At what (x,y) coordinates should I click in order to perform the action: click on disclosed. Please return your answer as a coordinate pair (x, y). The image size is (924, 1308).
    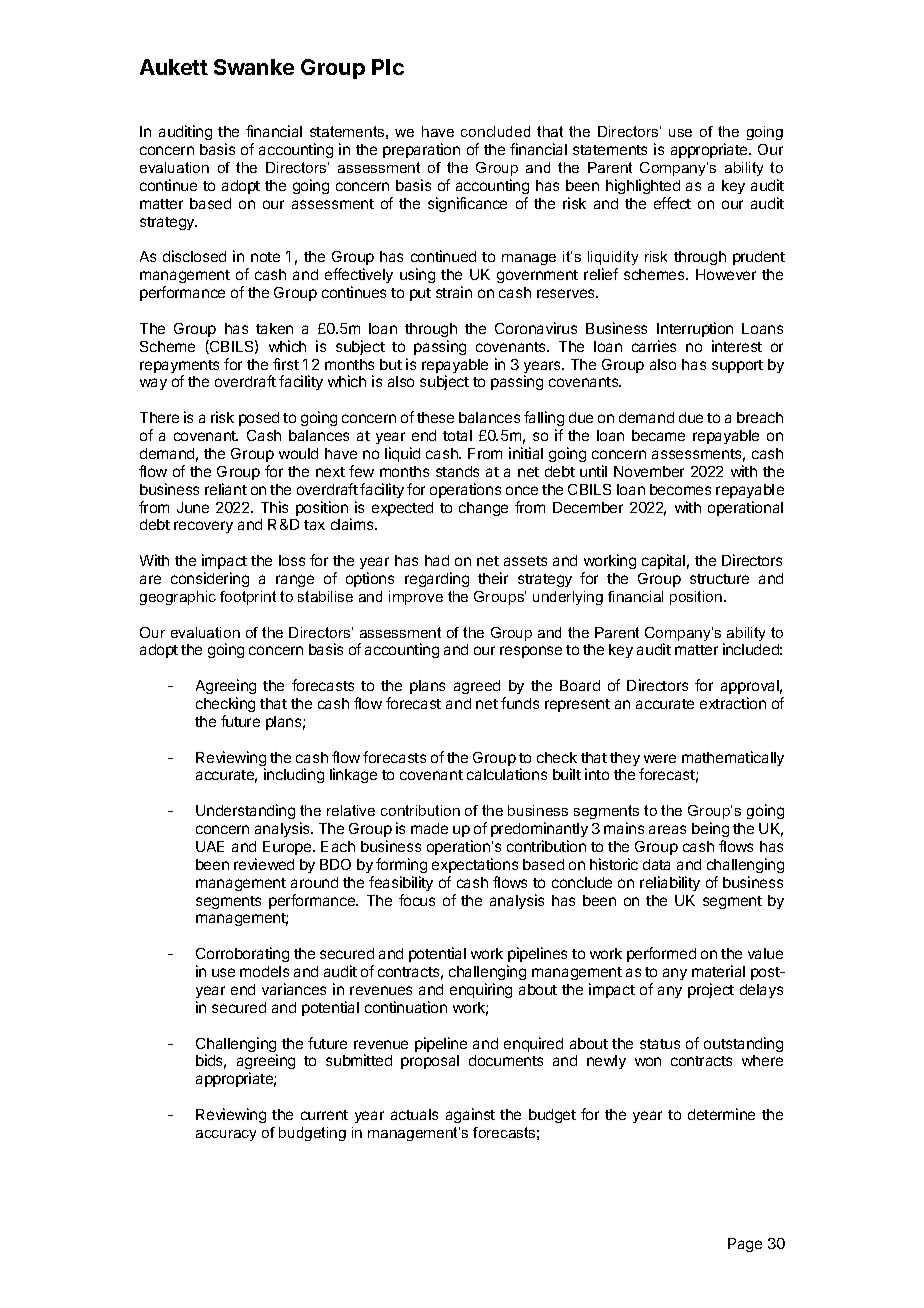
    Looking at the image, I should click on (194, 256).
